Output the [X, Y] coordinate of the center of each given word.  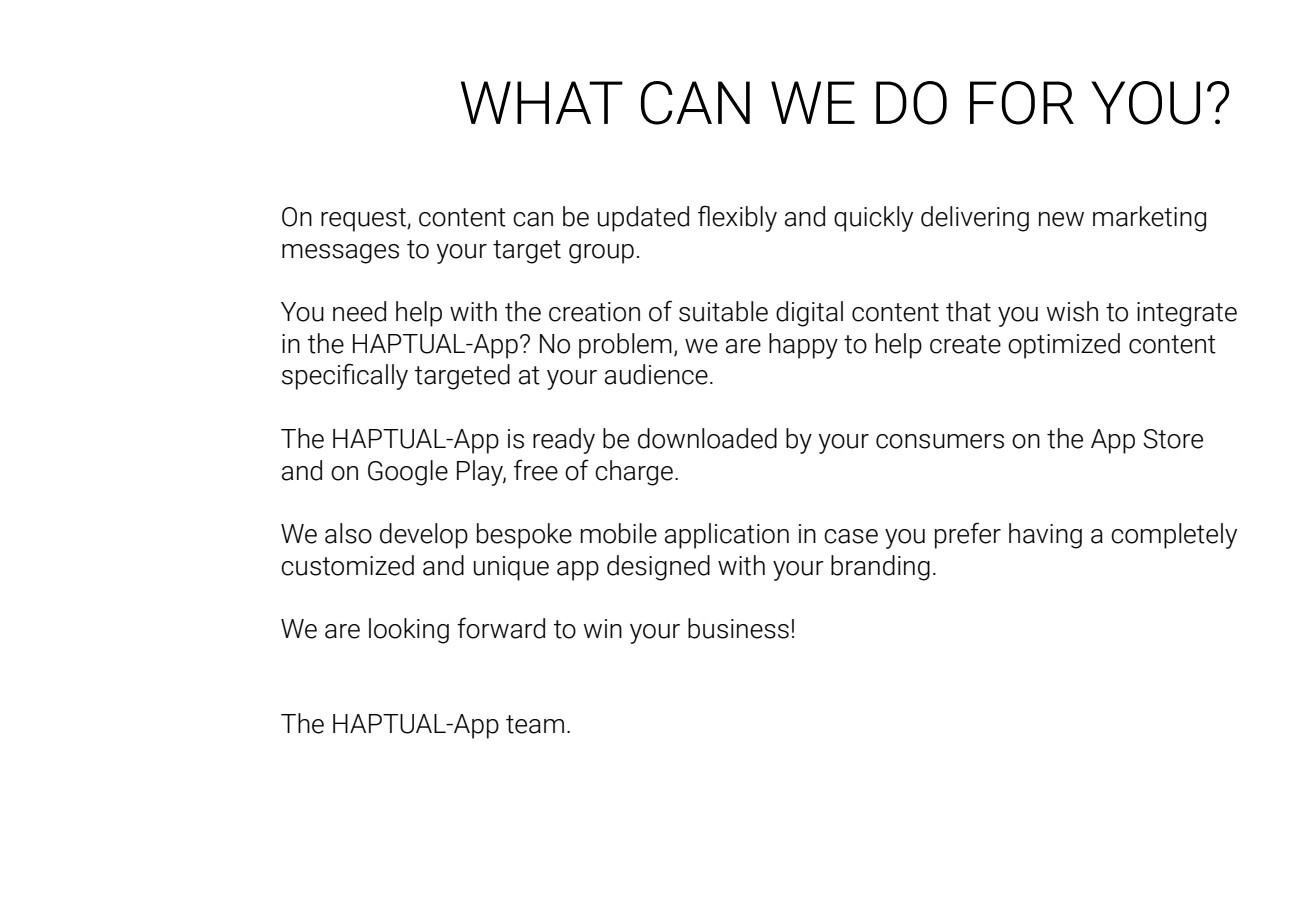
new [1061, 219]
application [727, 536]
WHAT [542, 102]
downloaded [707, 438]
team [535, 724]
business [738, 628]
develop [424, 536]
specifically [345, 376]
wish [1072, 311]
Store [1173, 439]
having [1045, 536]
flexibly [737, 218]
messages [340, 254]
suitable [723, 311]
